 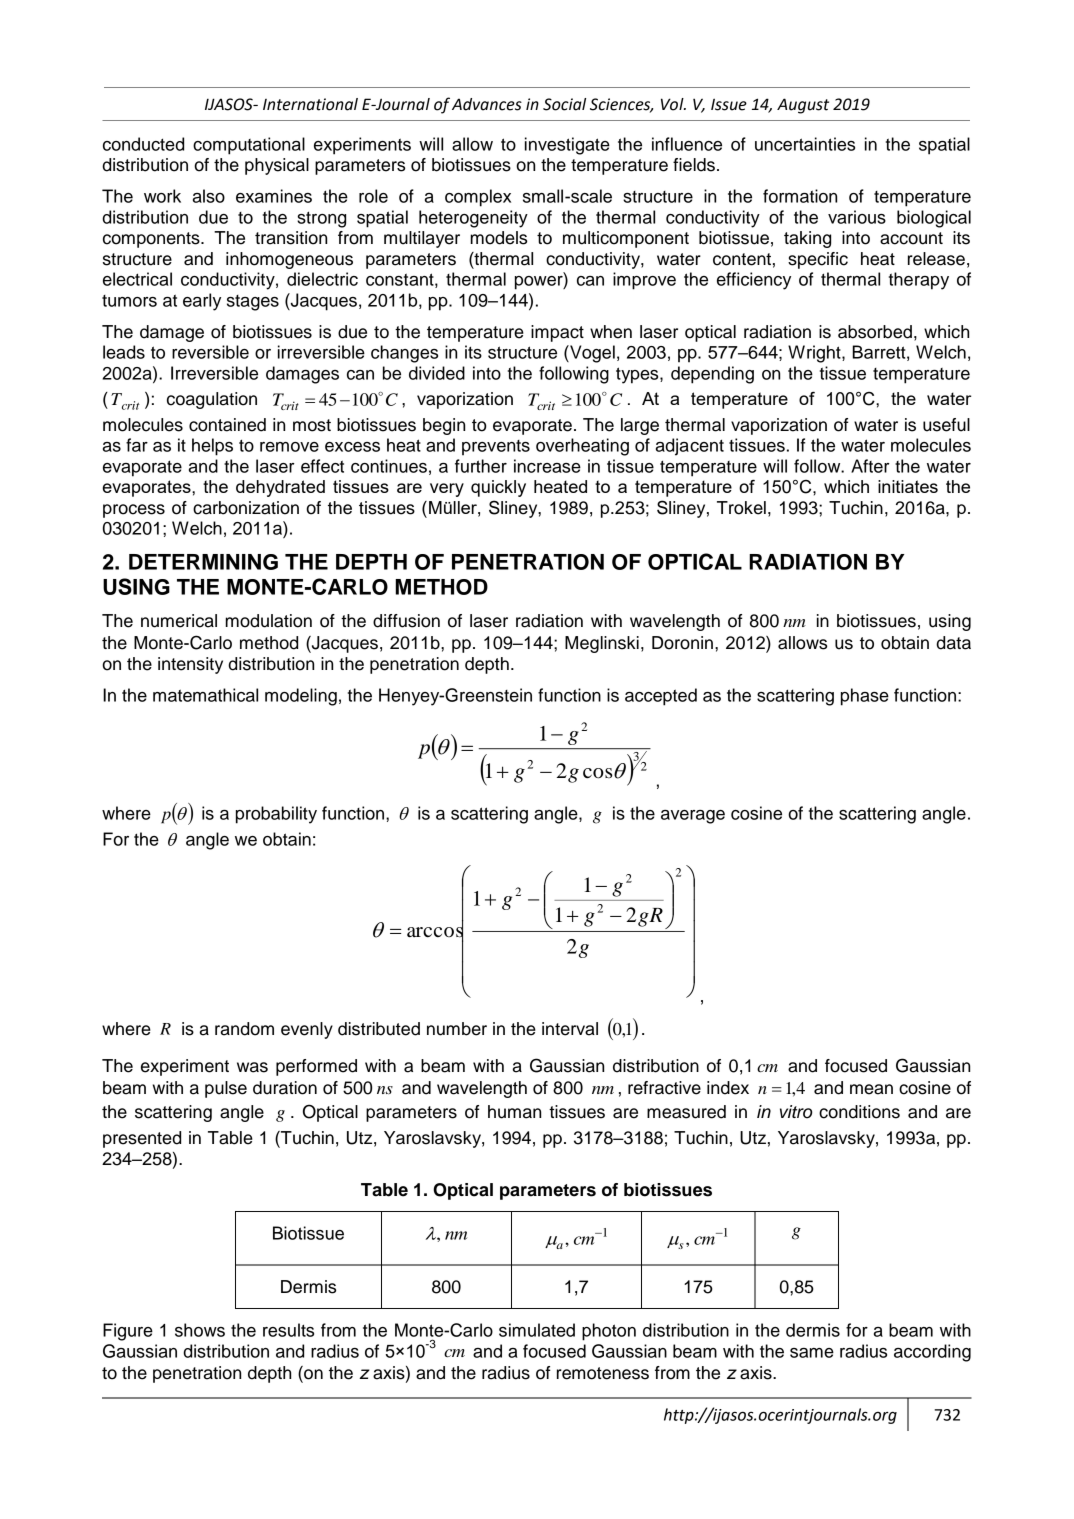 What do you see at coordinates (567, 146) in the screenshot?
I see `investigate` at bounding box center [567, 146].
